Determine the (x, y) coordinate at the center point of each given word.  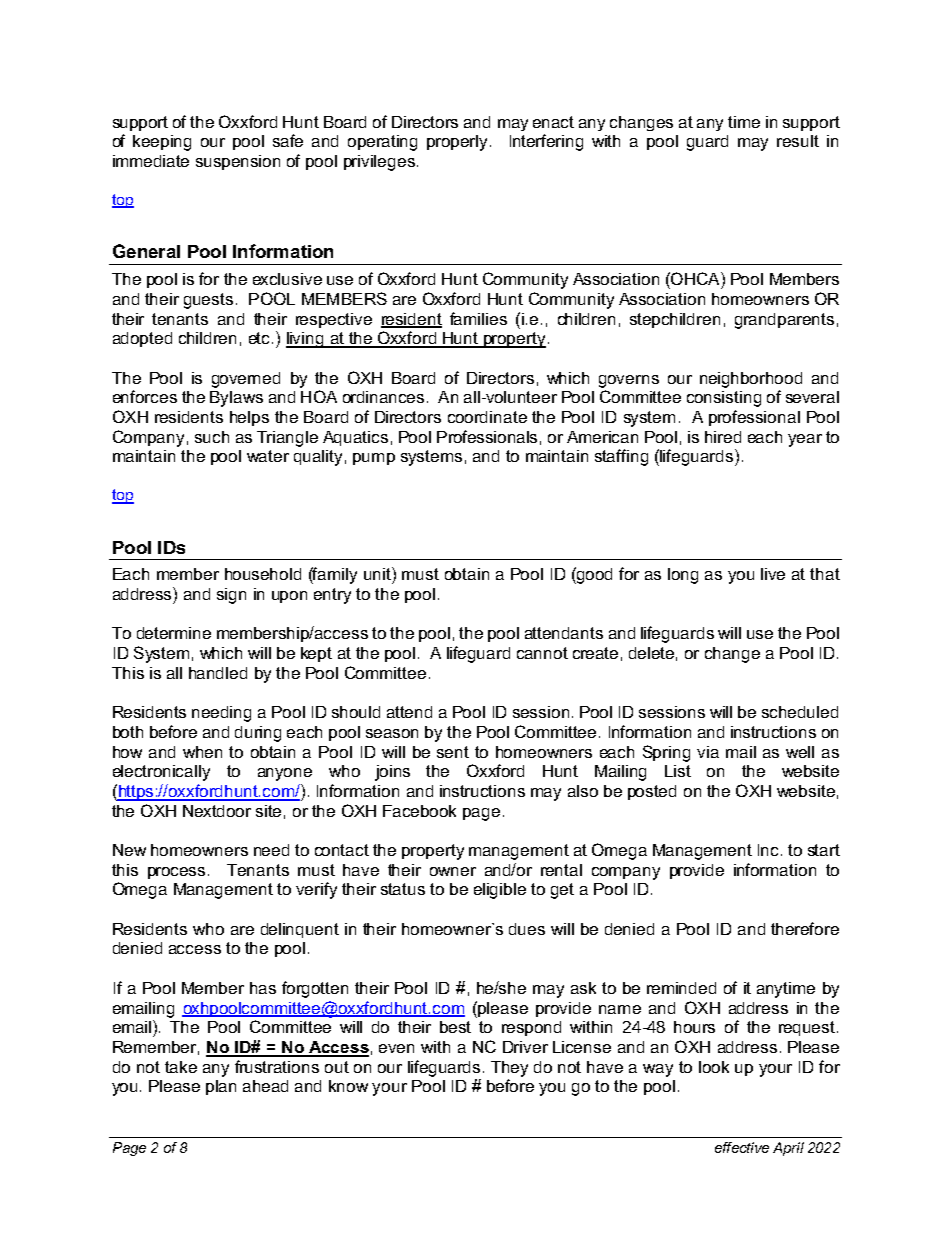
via (708, 752)
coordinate (487, 417)
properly (459, 143)
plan (221, 1087)
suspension (238, 162)
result (798, 141)
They (509, 1069)
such (212, 437)
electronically (161, 773)
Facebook (419, 811)
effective (742, 1147)
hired (723, 437)
